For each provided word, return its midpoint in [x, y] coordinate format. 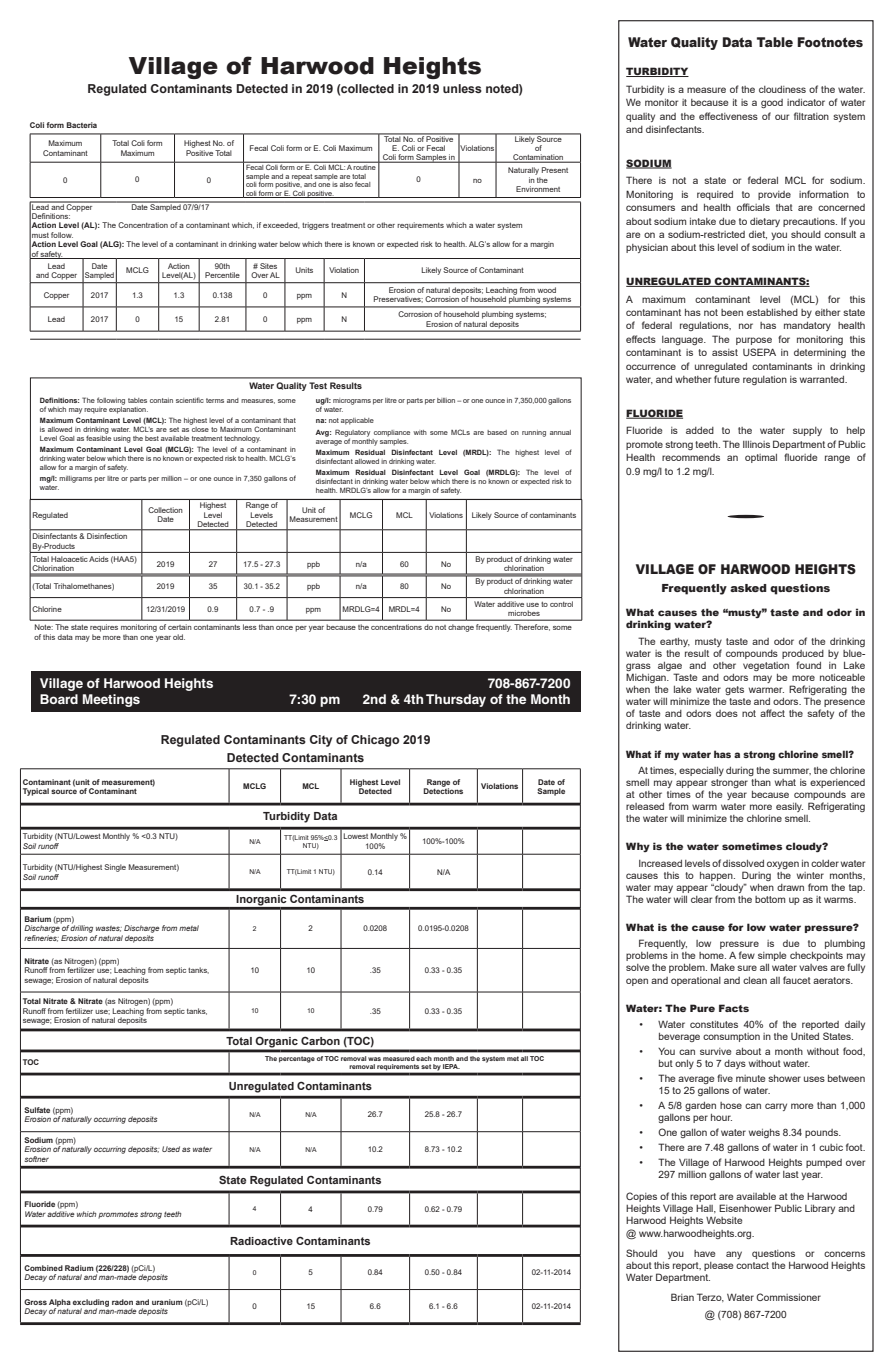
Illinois [756, 444]
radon [122, 1302]
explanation [128, 409]
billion [447, 400]
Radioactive [261, 1241]
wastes [109, 929]
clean [755, 980]
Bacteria [82, 125]
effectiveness [728, 116]
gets [734, 690]
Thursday [456, 700]
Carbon [320, 1040]
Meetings [111, 700]
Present [555, 170]
